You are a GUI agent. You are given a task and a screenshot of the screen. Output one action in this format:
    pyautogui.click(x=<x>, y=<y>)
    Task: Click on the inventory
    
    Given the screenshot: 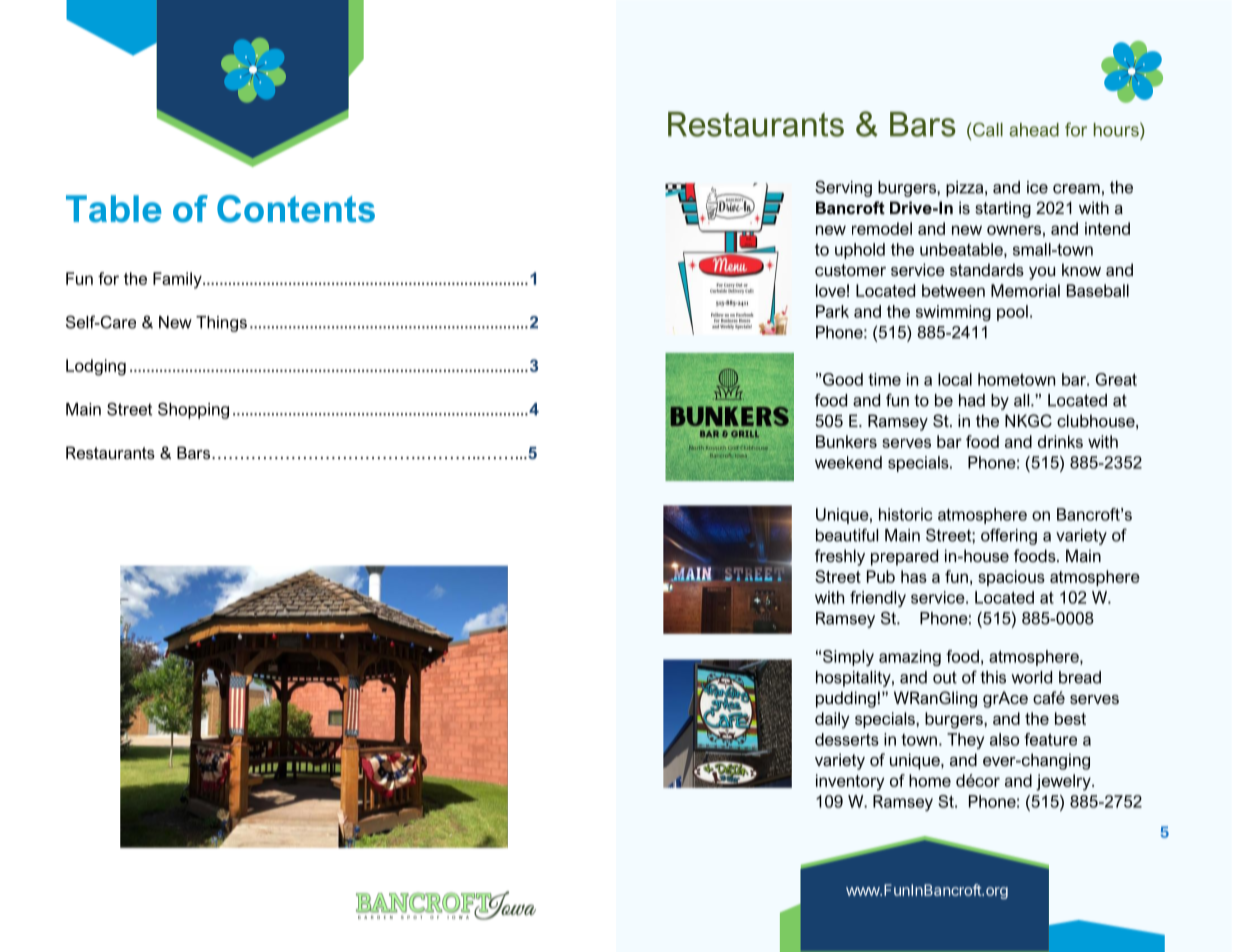 What is the action you would take?
    pyautogui.click(x=850, y=782)
